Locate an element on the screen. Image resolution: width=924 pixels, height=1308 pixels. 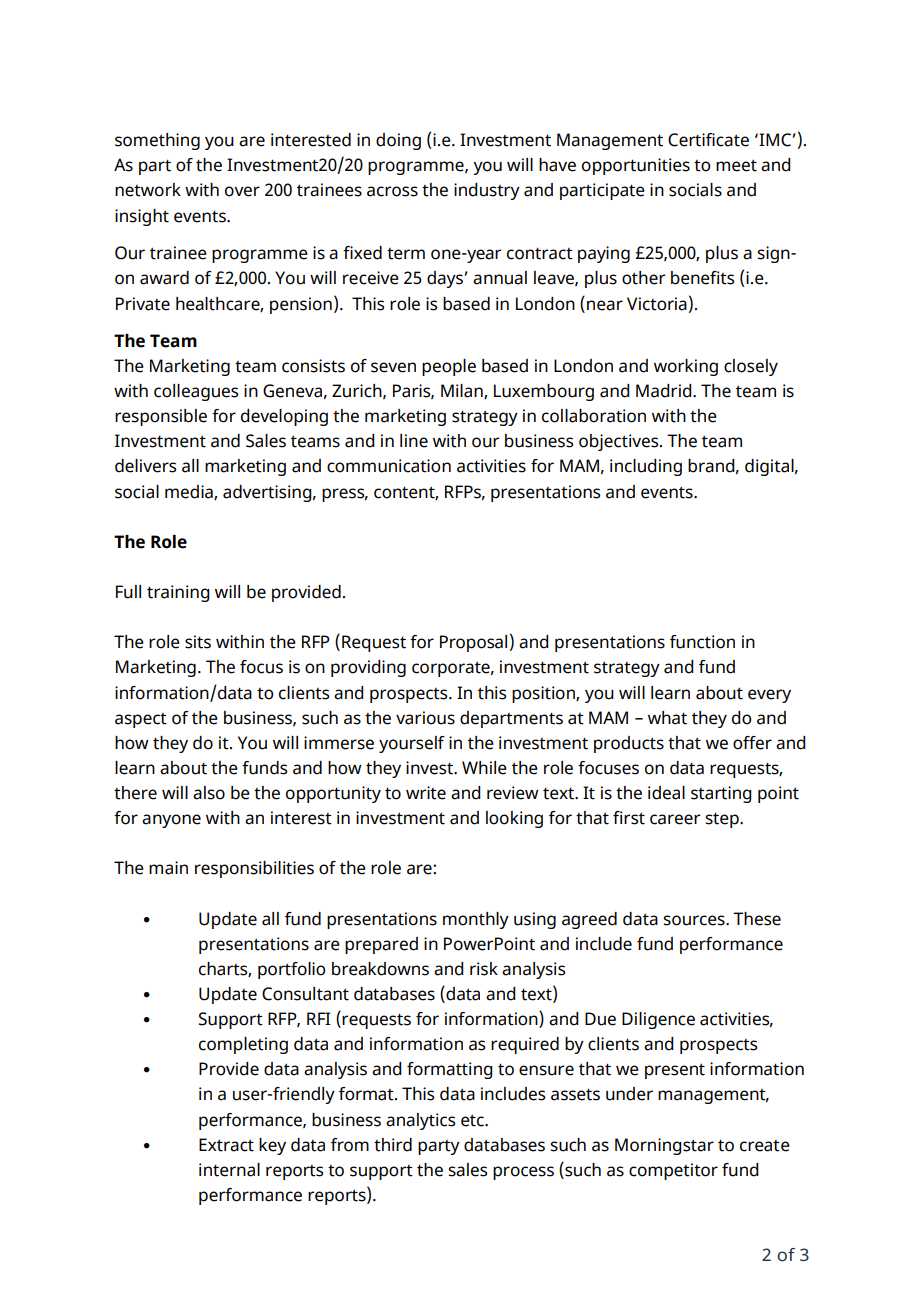
Morningstar is located at coordinates (664, 1146).
